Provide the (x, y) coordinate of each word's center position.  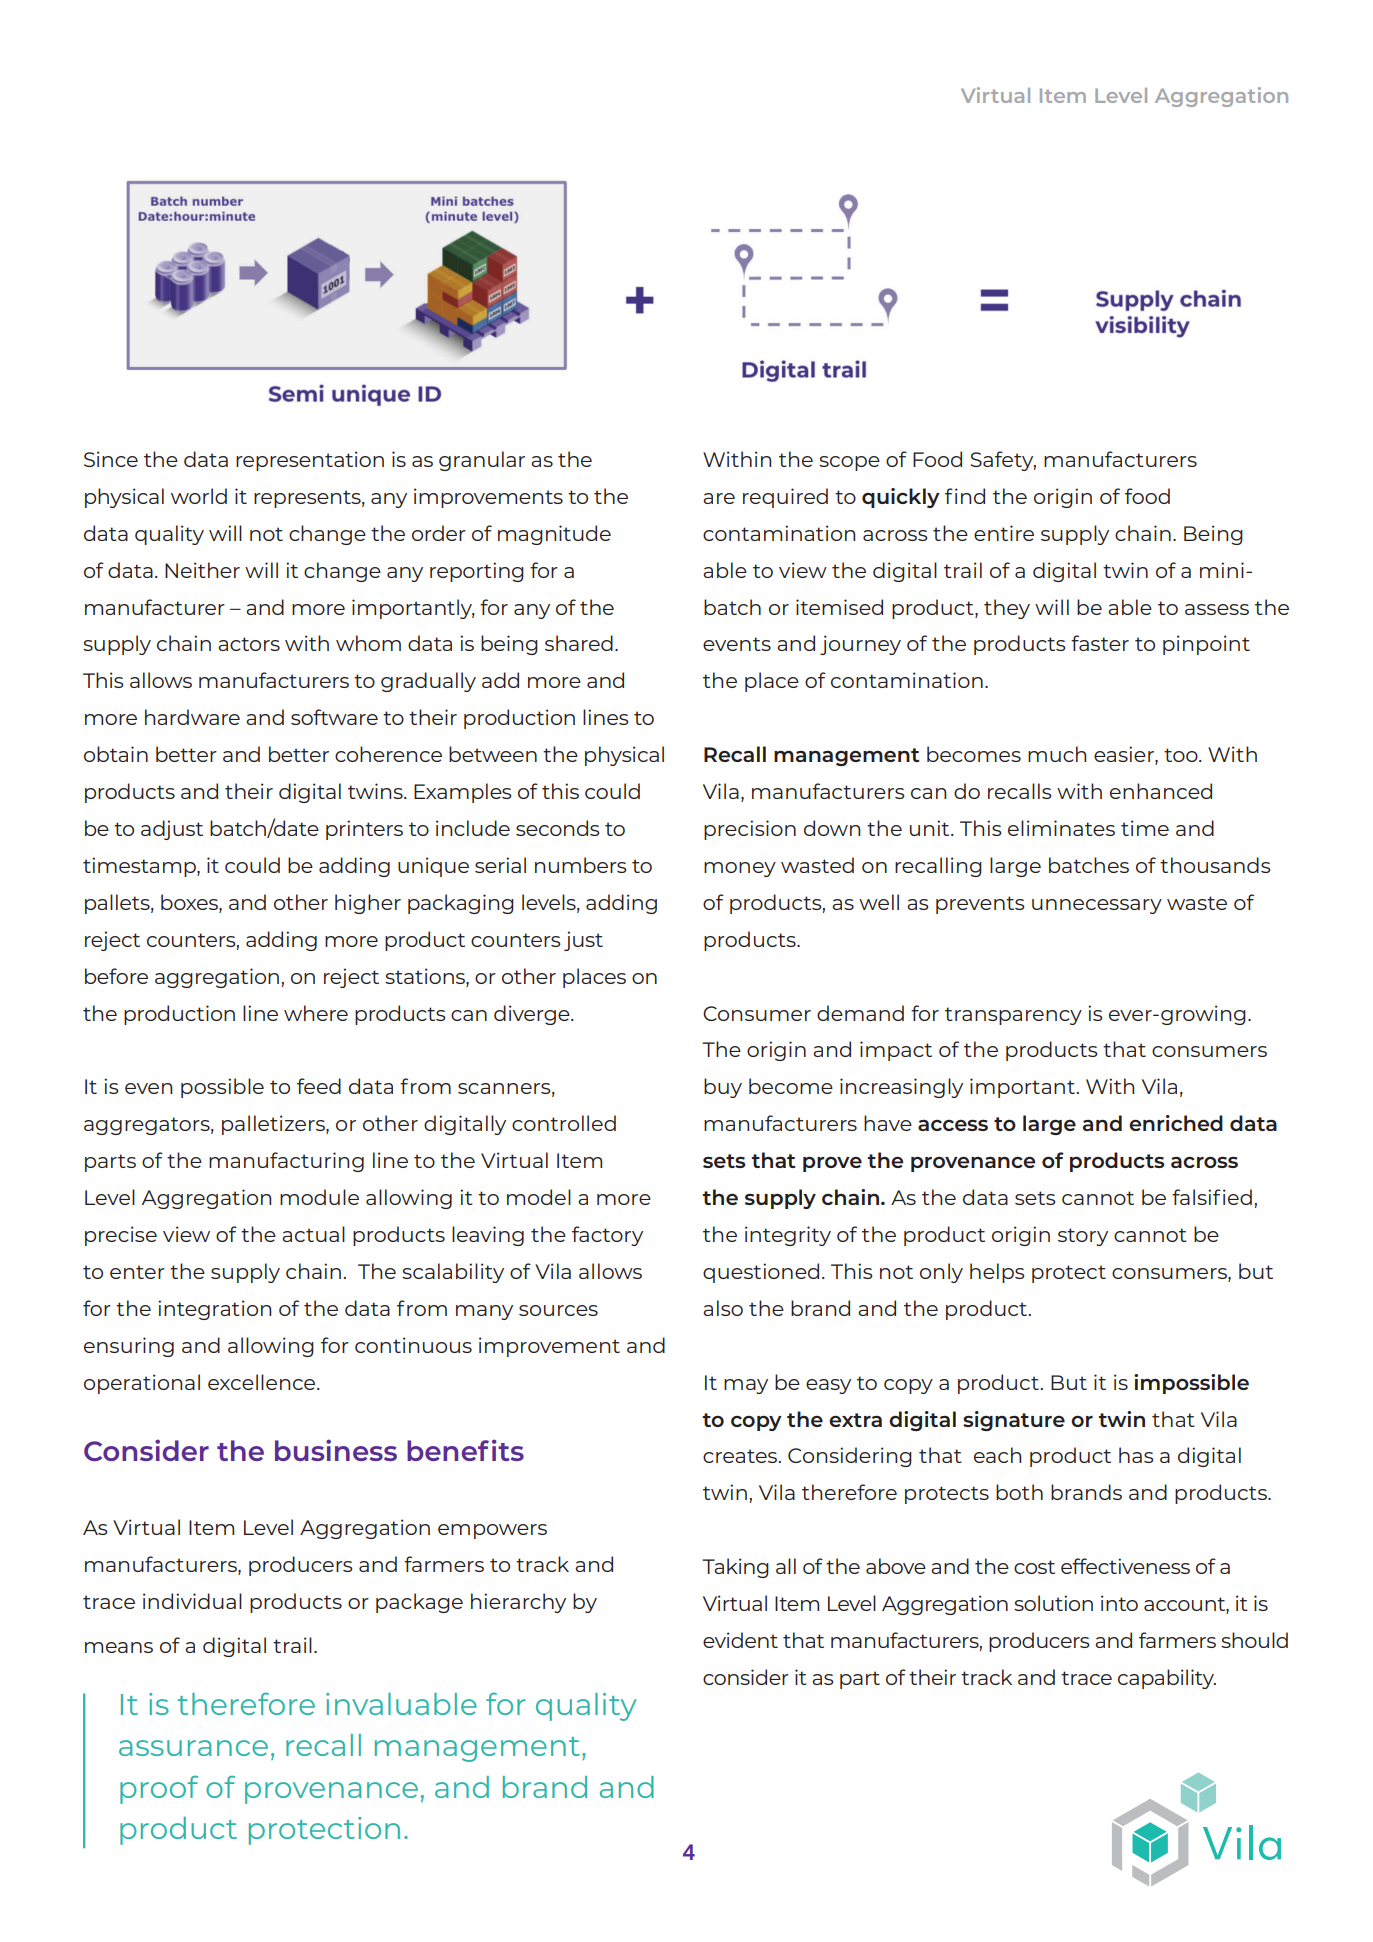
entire (1004, 533)
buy (723, 1088)
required (785, 498)
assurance (193, 1748)
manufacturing (286, 1162)
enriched (1176, 1123)
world (199, 496)
